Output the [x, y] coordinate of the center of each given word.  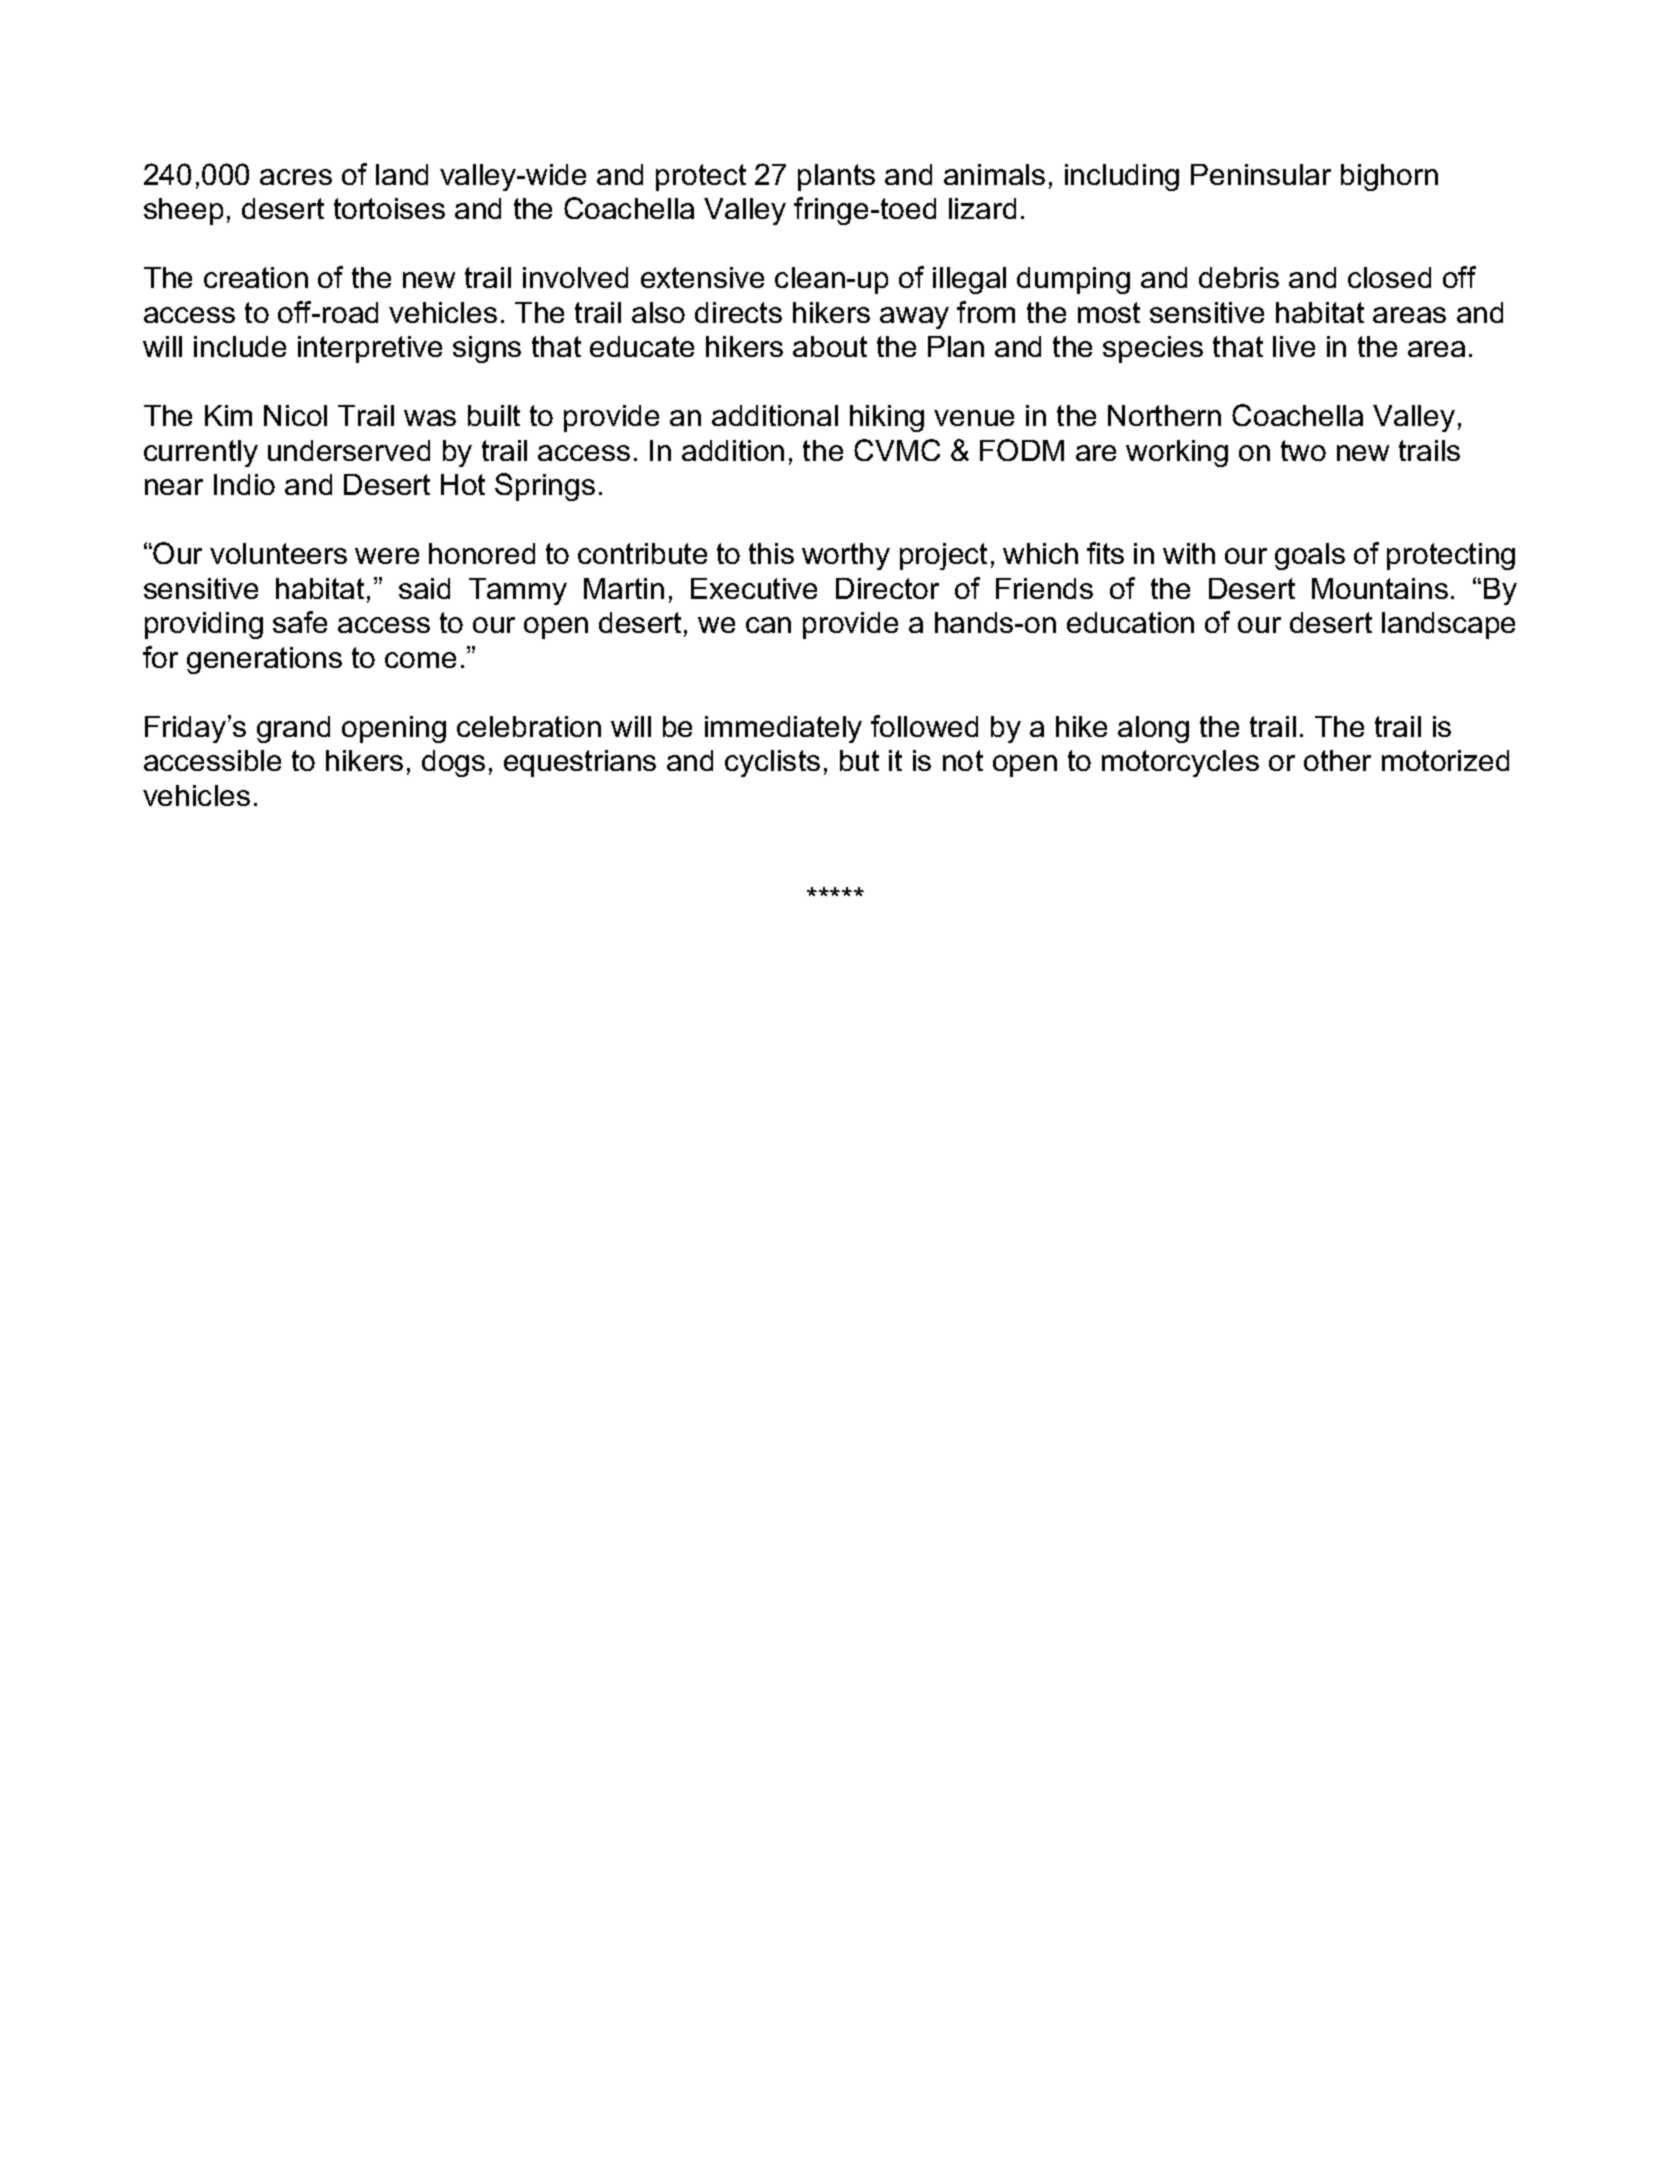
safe [300, 622]
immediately [783, 729]
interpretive [370, 349]
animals [994, 174]
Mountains [1380, 588]
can [768, 625]
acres [296, 177]
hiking [887, 418]
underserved [349, 450]
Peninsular [1261, 174]
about [830, 346]
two [1303, 450]
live [1294, 346]
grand [293, 729]
